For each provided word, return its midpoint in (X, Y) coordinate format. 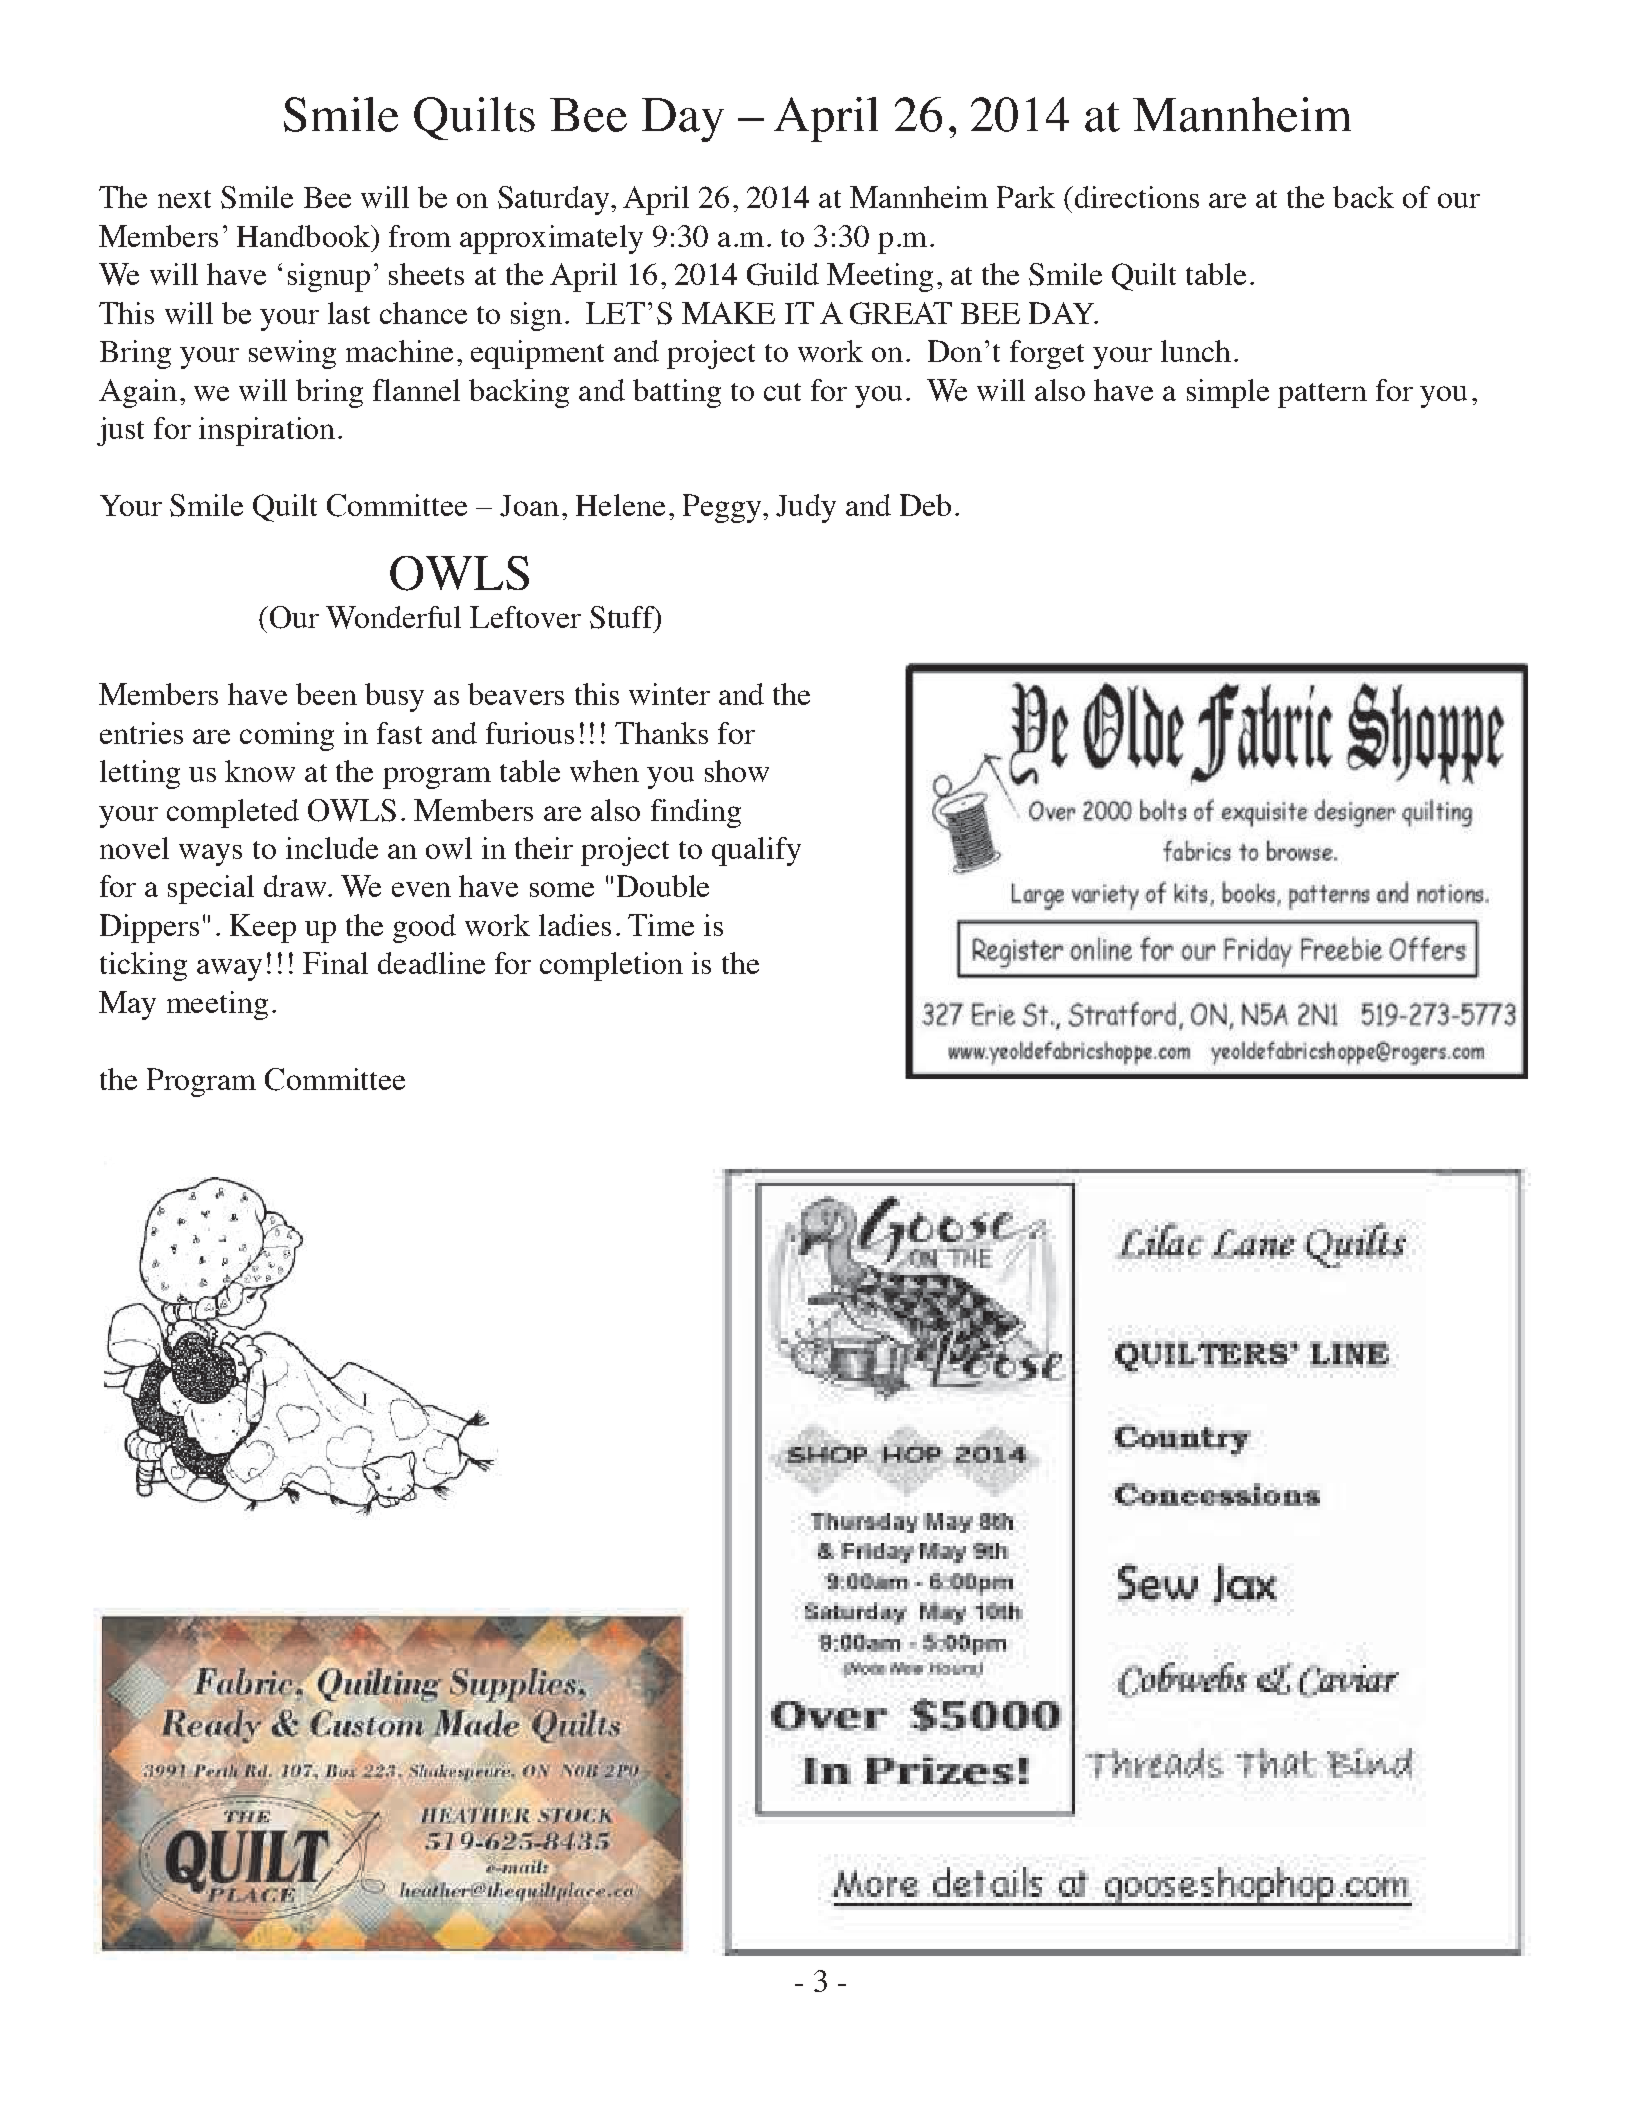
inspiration (267, 431)
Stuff (623, 618)
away (229, 970)
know (260, 771)
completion (611, 966)
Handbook (304, 236)
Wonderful (393, 617)
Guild (783, 274)
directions (1135, 197)
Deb (925, 505)
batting (677, 393)
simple (1228, 393)
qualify (756, 851)
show (737, 771)
